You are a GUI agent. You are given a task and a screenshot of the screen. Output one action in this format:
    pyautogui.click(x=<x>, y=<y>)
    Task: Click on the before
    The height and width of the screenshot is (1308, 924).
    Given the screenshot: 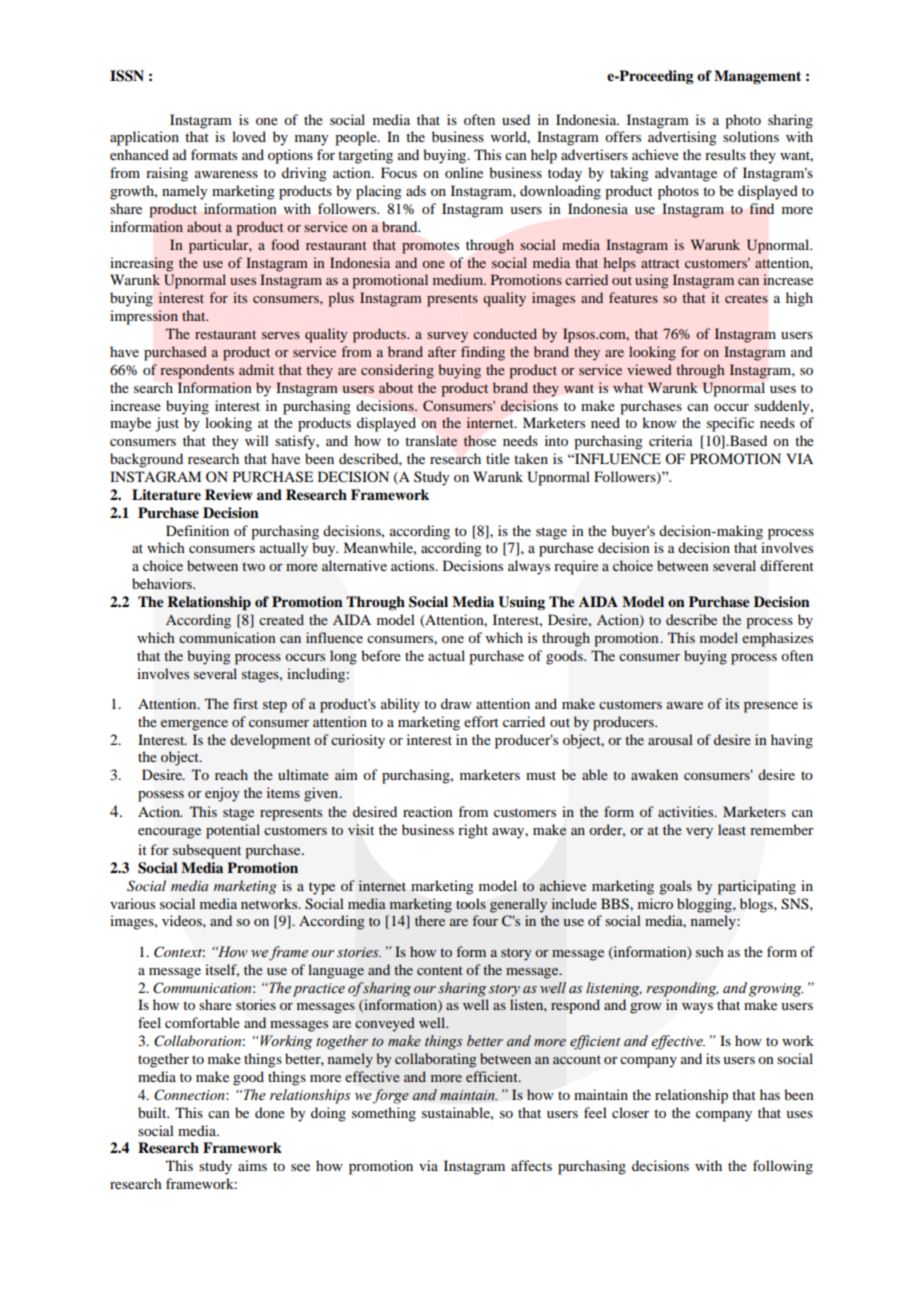 What is the action you would take?
    pyautogui.click(x=381, y=655)
